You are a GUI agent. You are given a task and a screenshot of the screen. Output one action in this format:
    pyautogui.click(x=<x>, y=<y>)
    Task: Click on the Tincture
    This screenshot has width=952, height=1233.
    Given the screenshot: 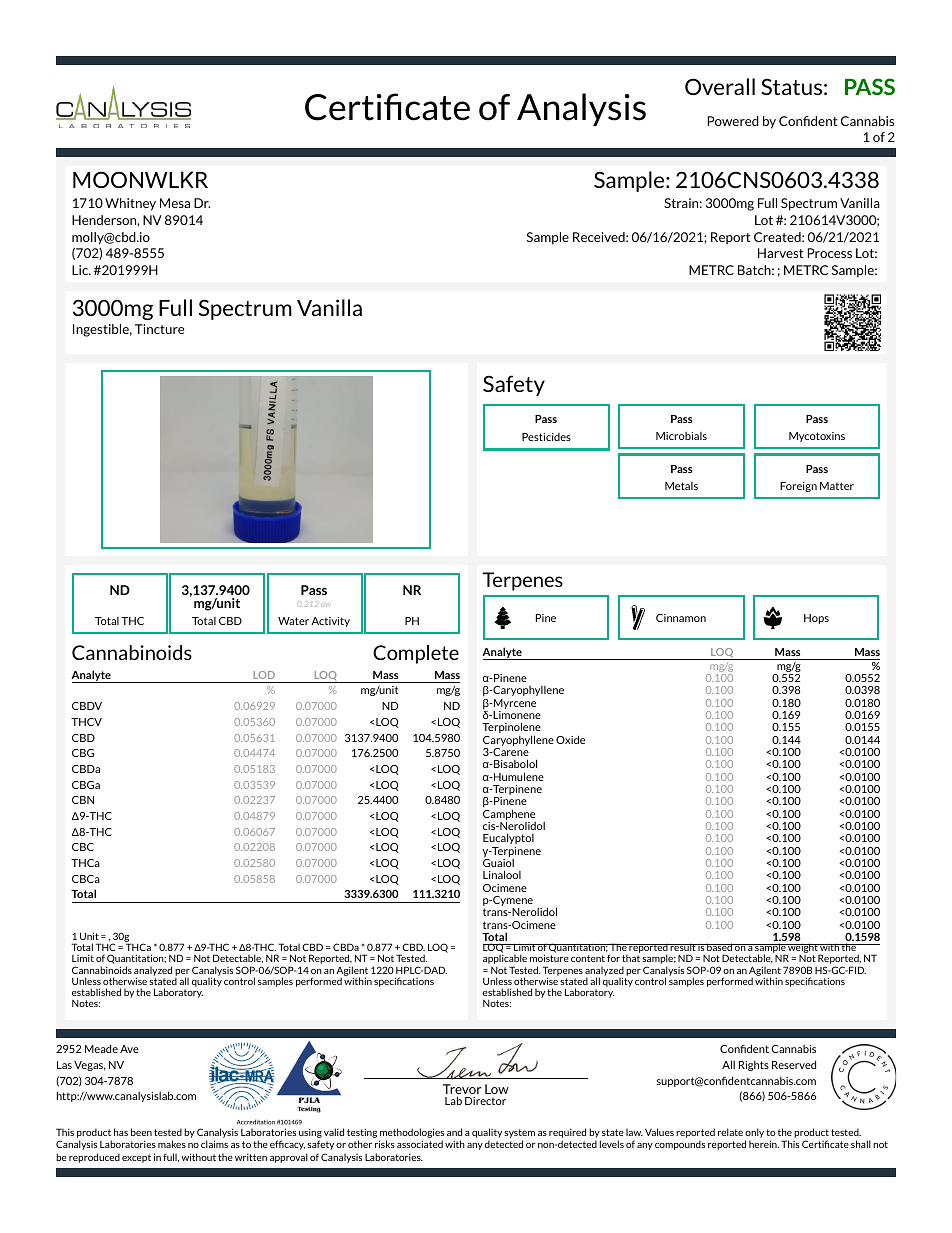 What is the action you would take?
    pyautogui.click(x=159, y=329)
